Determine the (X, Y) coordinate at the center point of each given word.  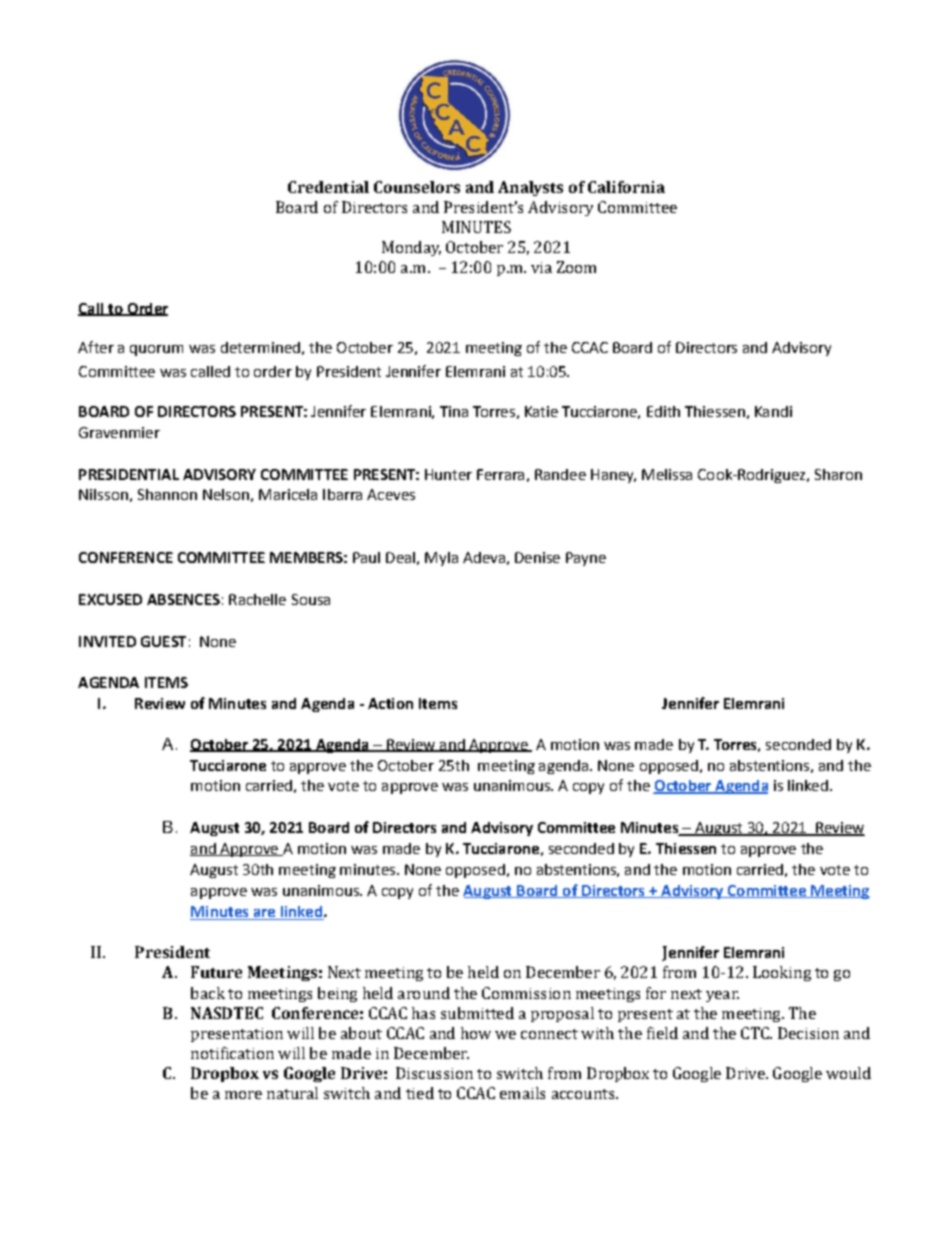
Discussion (434, 1073)
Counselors (417, 187)
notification (232, 1053)
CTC (756, 1033)
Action (390, 703)
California (626, 187)
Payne (586, 559)
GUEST (163, 641)
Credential (328, 187)
